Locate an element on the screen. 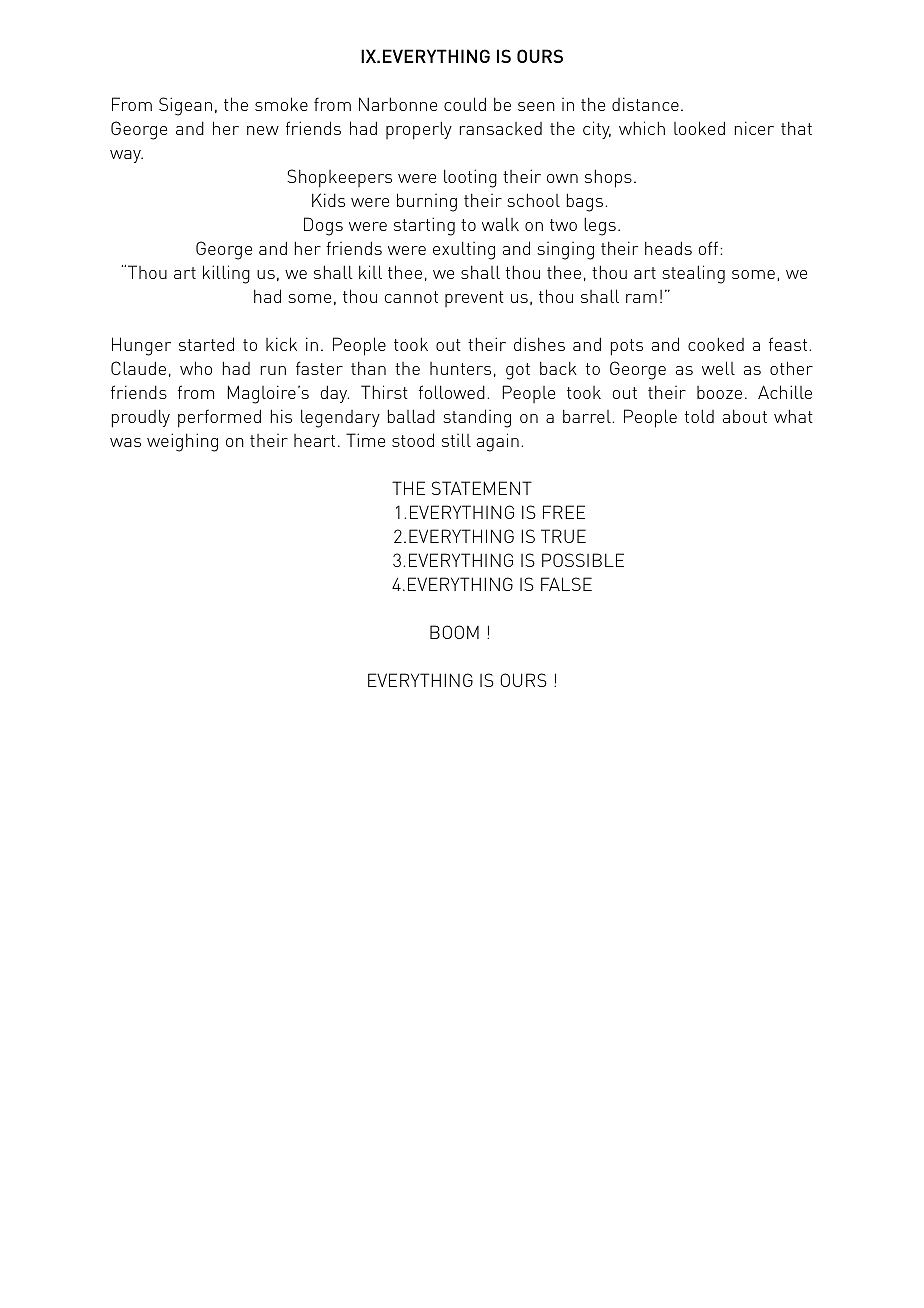 The image size is (924, 1308). could is located at coordinates (465, 104).
